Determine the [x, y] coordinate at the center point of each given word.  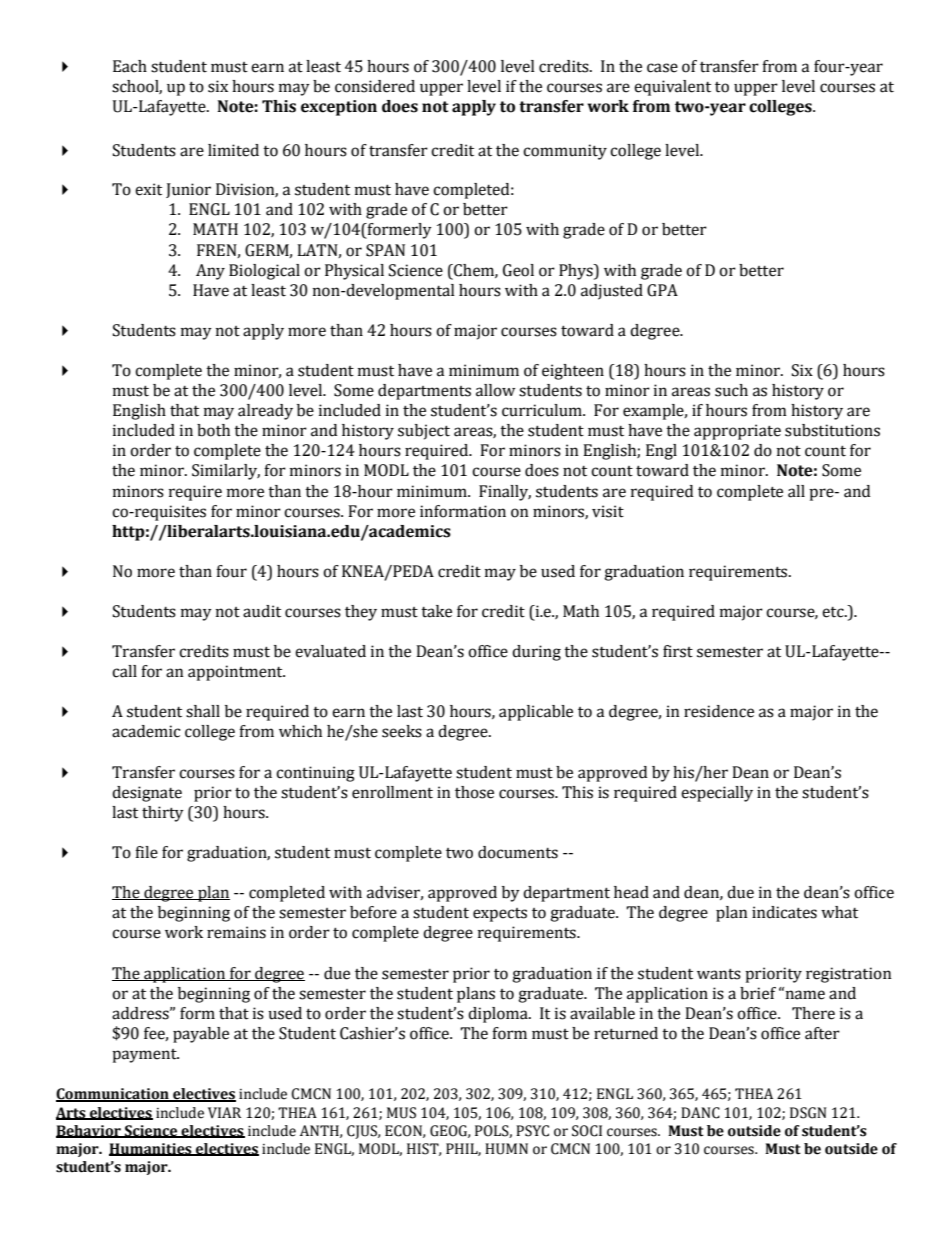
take [436, 611]
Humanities [151, 1149]
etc [834, 612]
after [822, 1033]
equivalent [672, 88]
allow [495, 390]
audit [262, 611]
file [146, 852]
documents [518, 852]
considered [375, 86]
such [731, 390]
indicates [784, 912]
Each [130, 66]
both [213, 430]
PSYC [532, 1131]
